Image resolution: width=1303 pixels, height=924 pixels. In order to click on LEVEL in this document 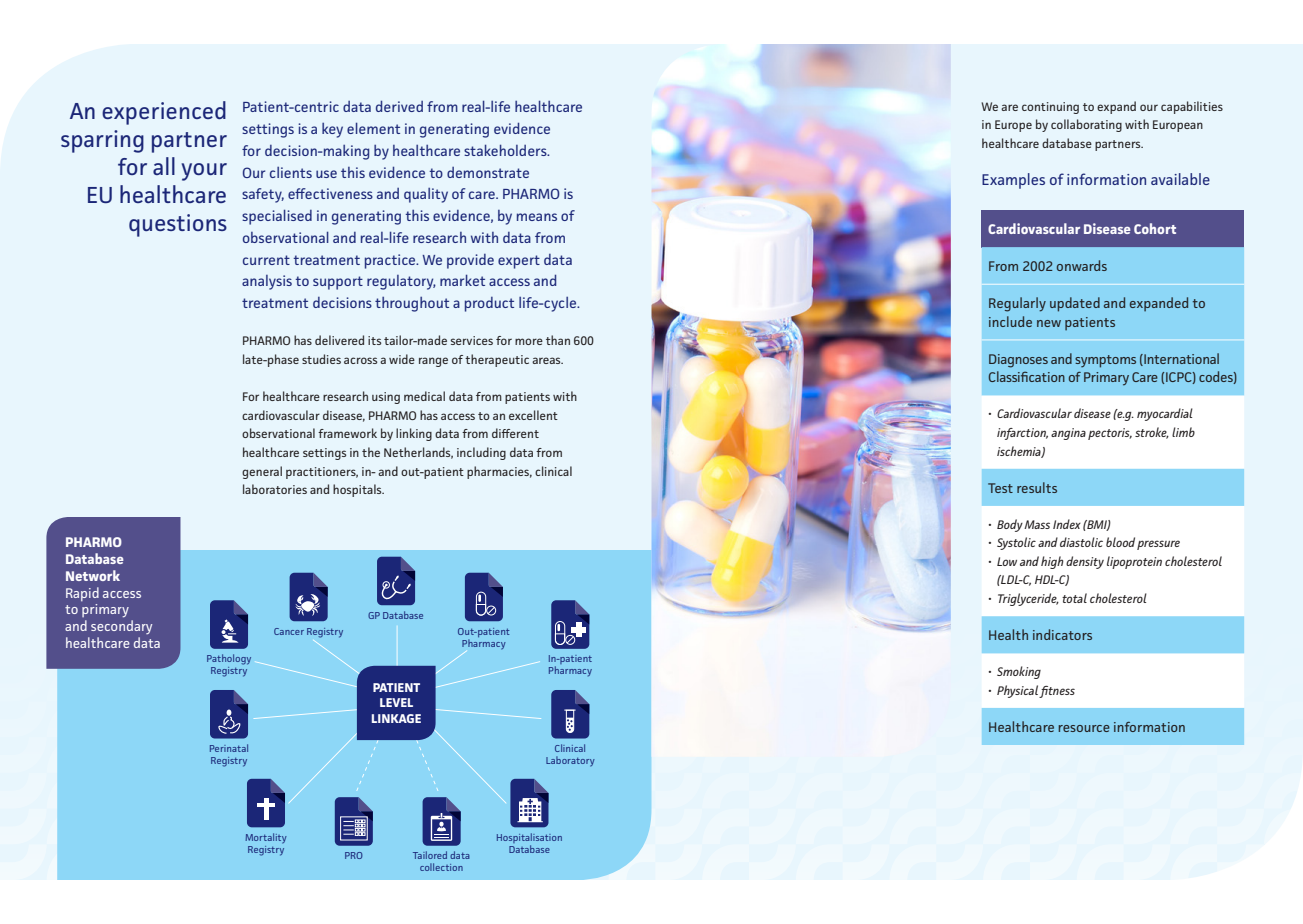, I will do `click(396, 702)`.
